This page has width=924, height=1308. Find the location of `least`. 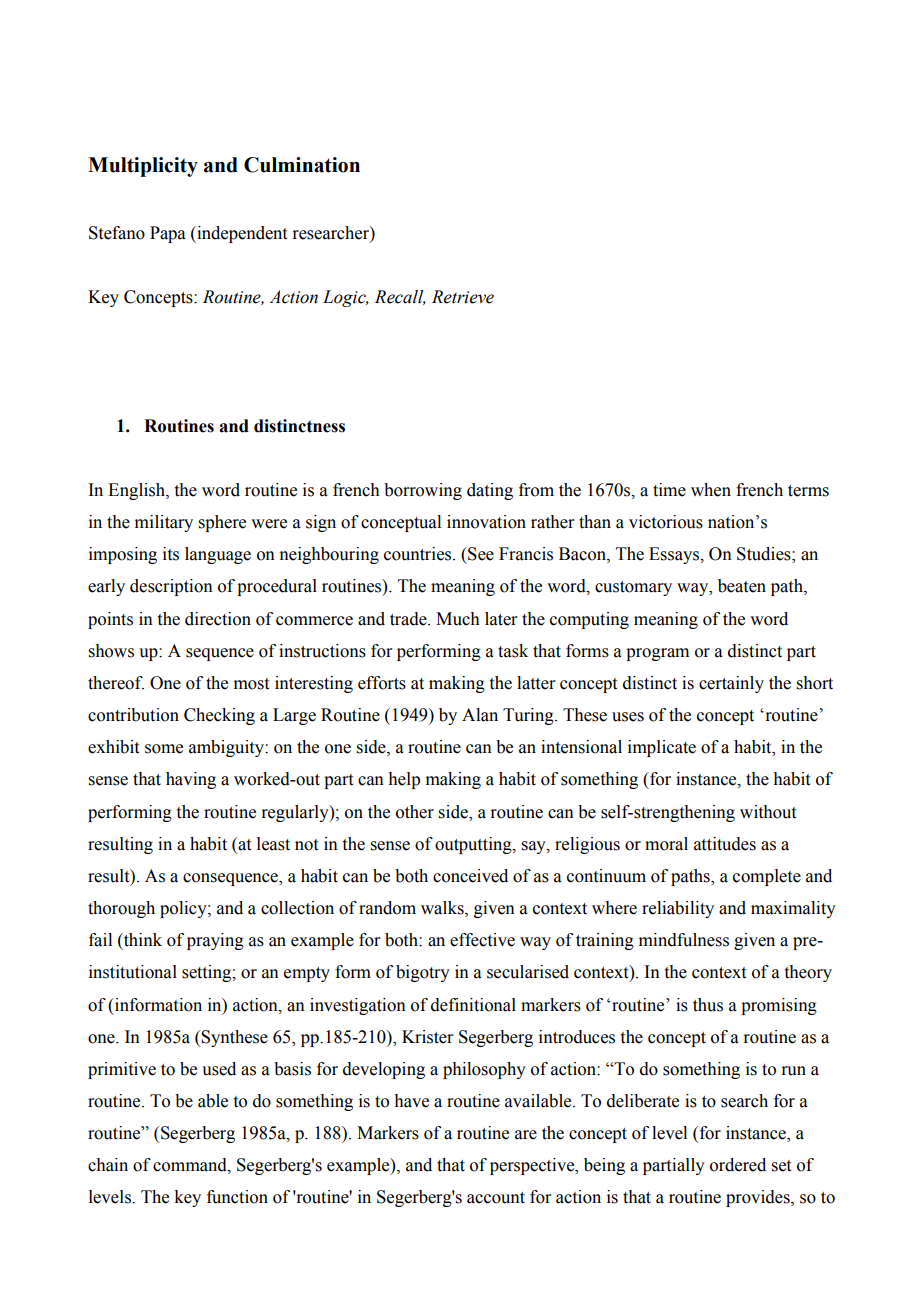

least is located at coordinates (273, 844).
